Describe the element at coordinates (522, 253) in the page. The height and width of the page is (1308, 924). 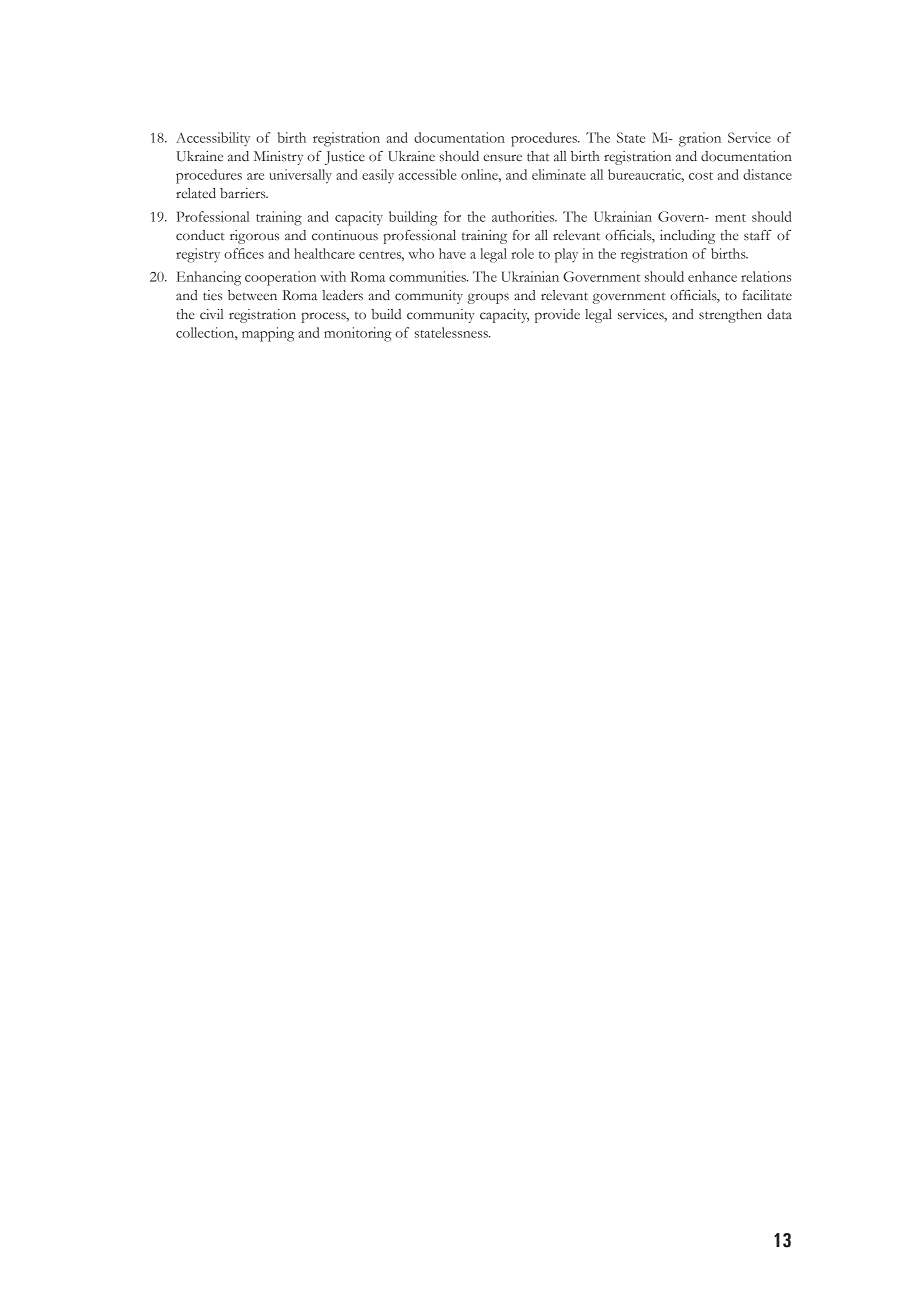
I see `role` at that location.
